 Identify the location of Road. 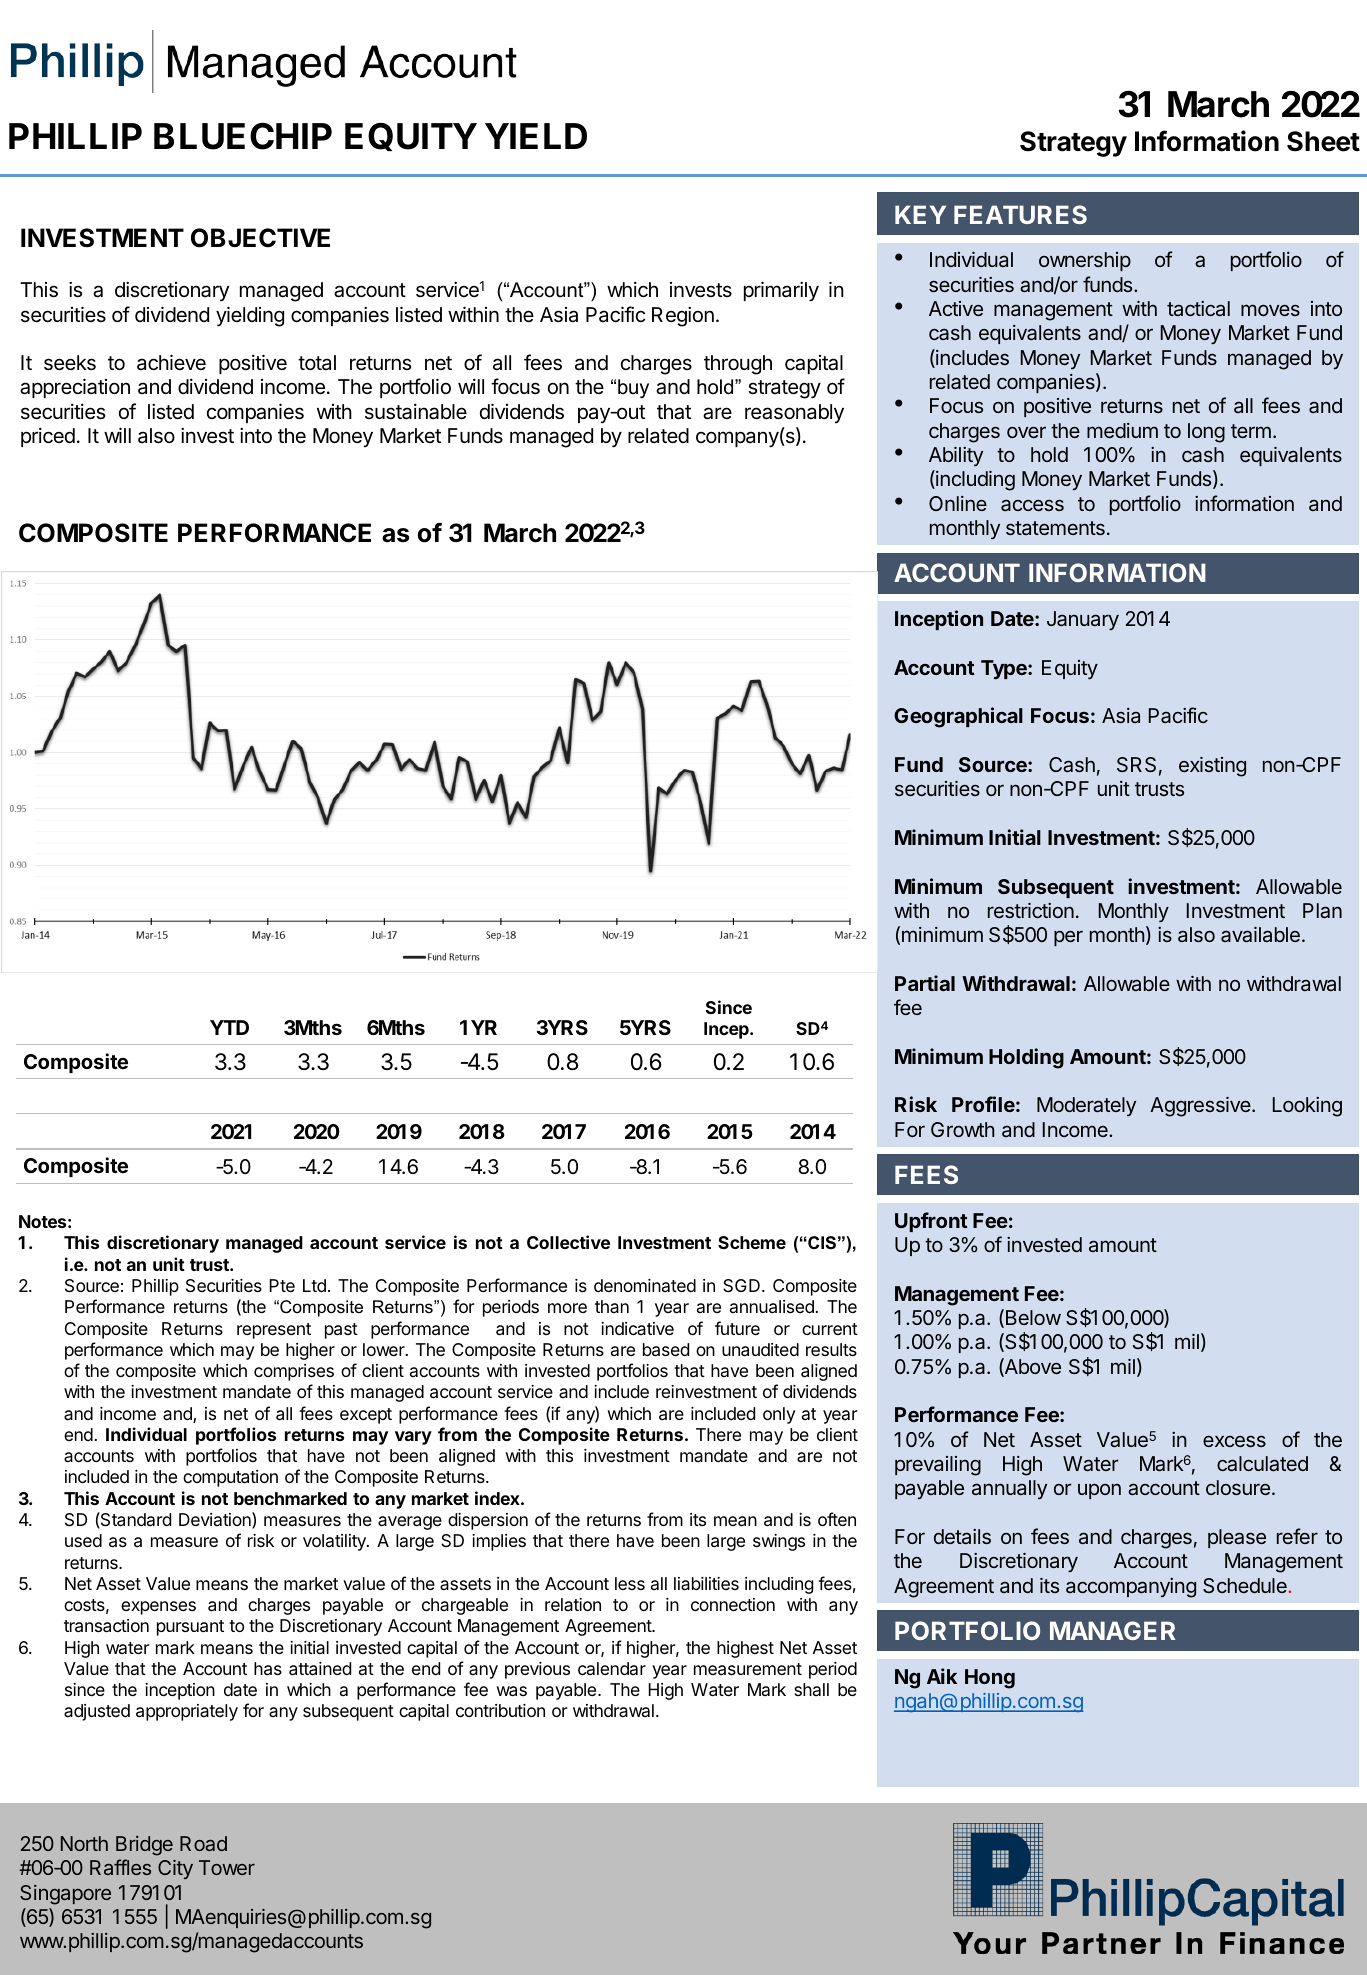
(203, 1843).
